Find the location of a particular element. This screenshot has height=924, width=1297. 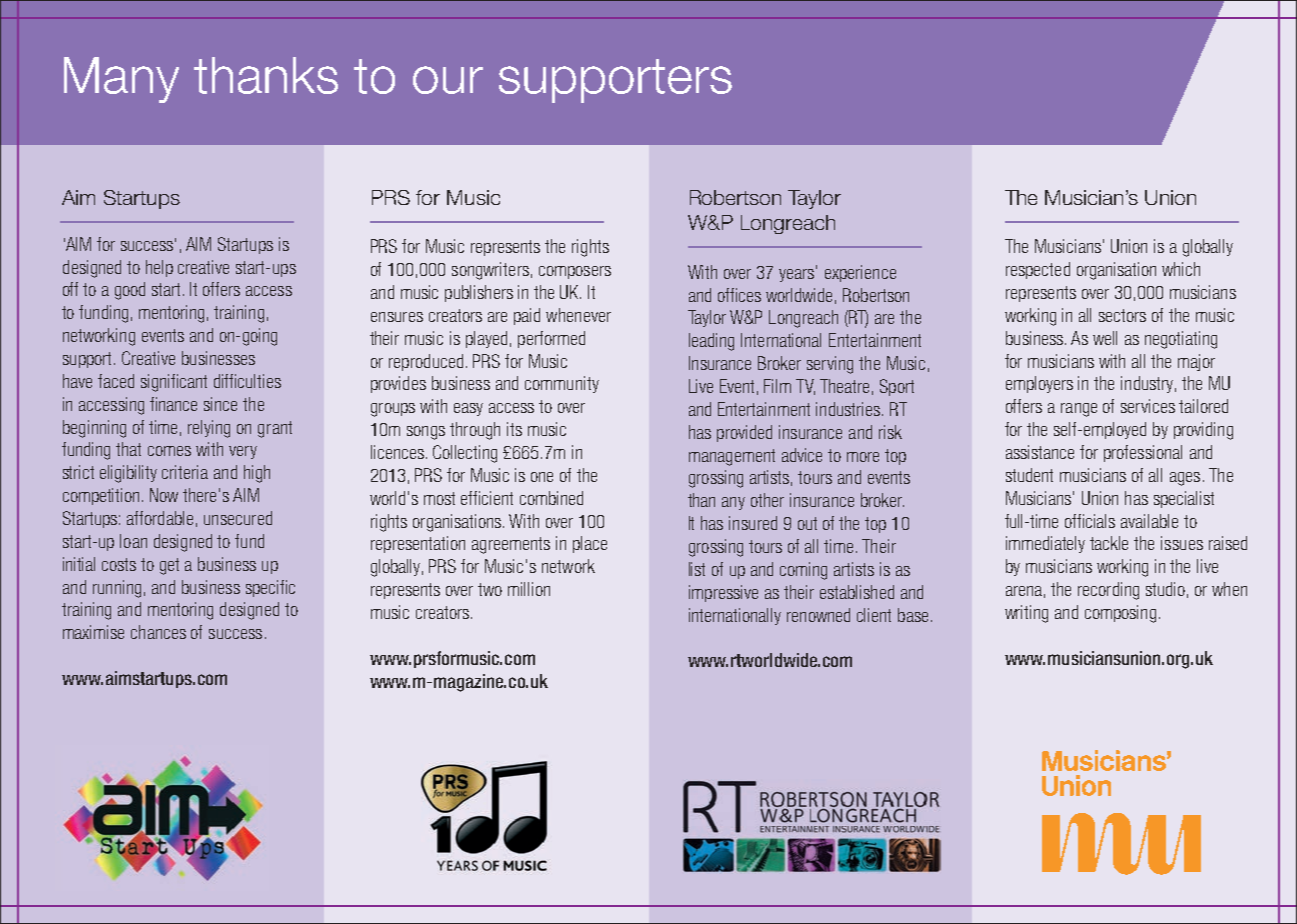

Many is located at coordinates (121, 80).
